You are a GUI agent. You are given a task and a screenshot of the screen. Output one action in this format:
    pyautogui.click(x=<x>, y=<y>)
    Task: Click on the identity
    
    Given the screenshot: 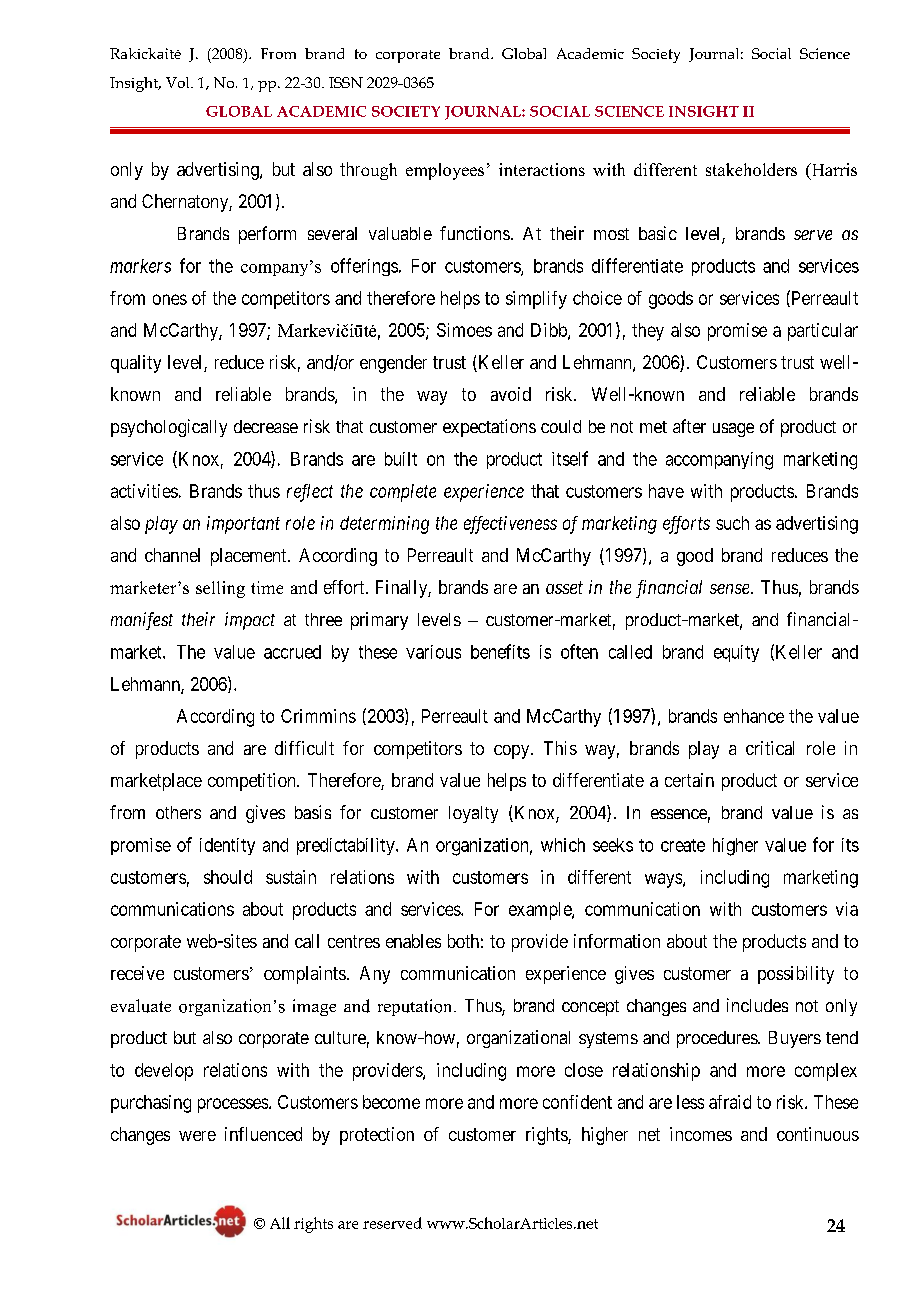 What is the action you would take?
    pyautogui.click(x=227, y=846)
